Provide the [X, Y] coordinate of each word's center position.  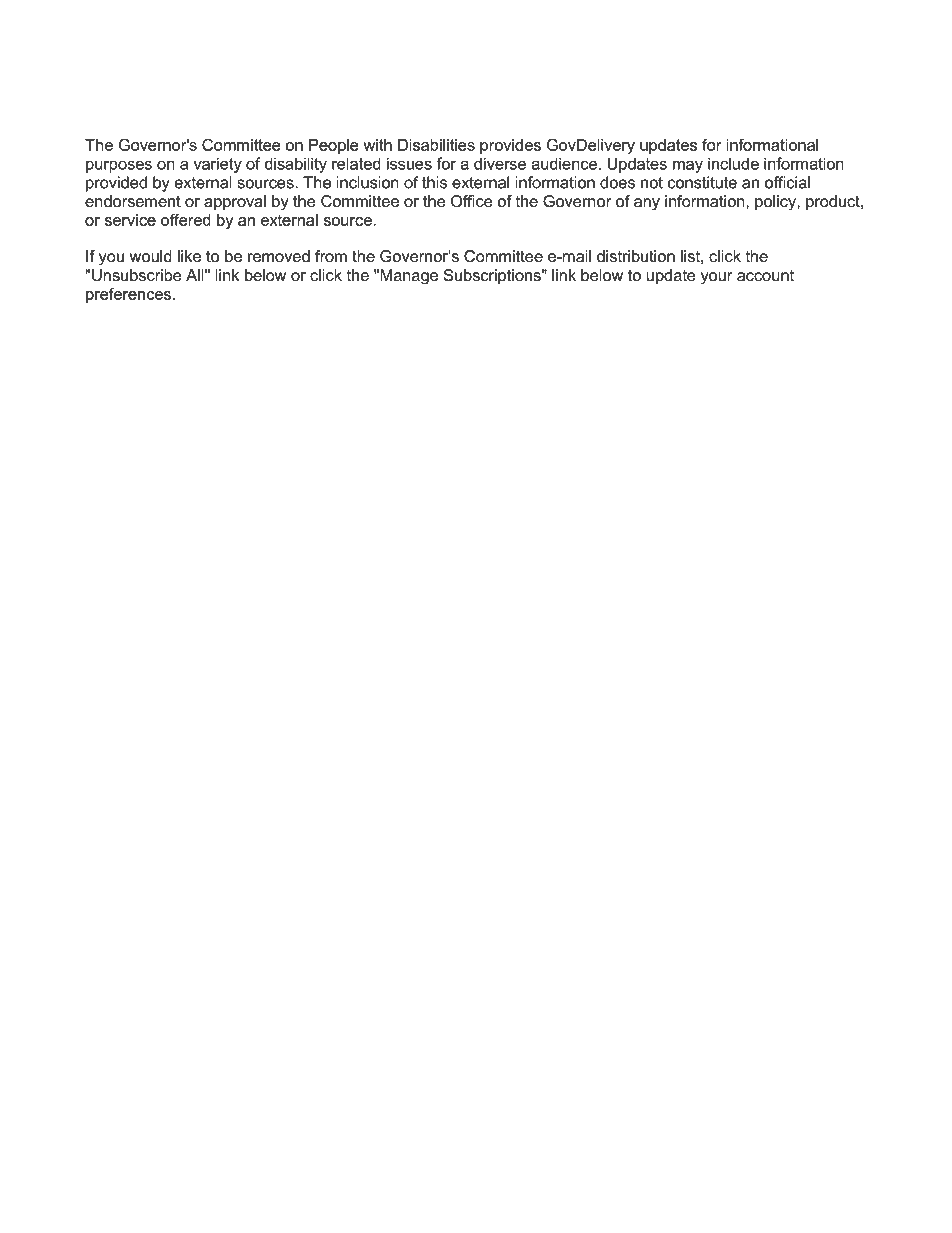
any [647, 204]
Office [471, 201]
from [331, 256]
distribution [636, 256]
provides [510, 146]
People [333, 146]
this [434, 182]
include [733, 163]
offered [185, 220]
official [787, 182]
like [189, 256]
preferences [128, 295]
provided [116, 184]
